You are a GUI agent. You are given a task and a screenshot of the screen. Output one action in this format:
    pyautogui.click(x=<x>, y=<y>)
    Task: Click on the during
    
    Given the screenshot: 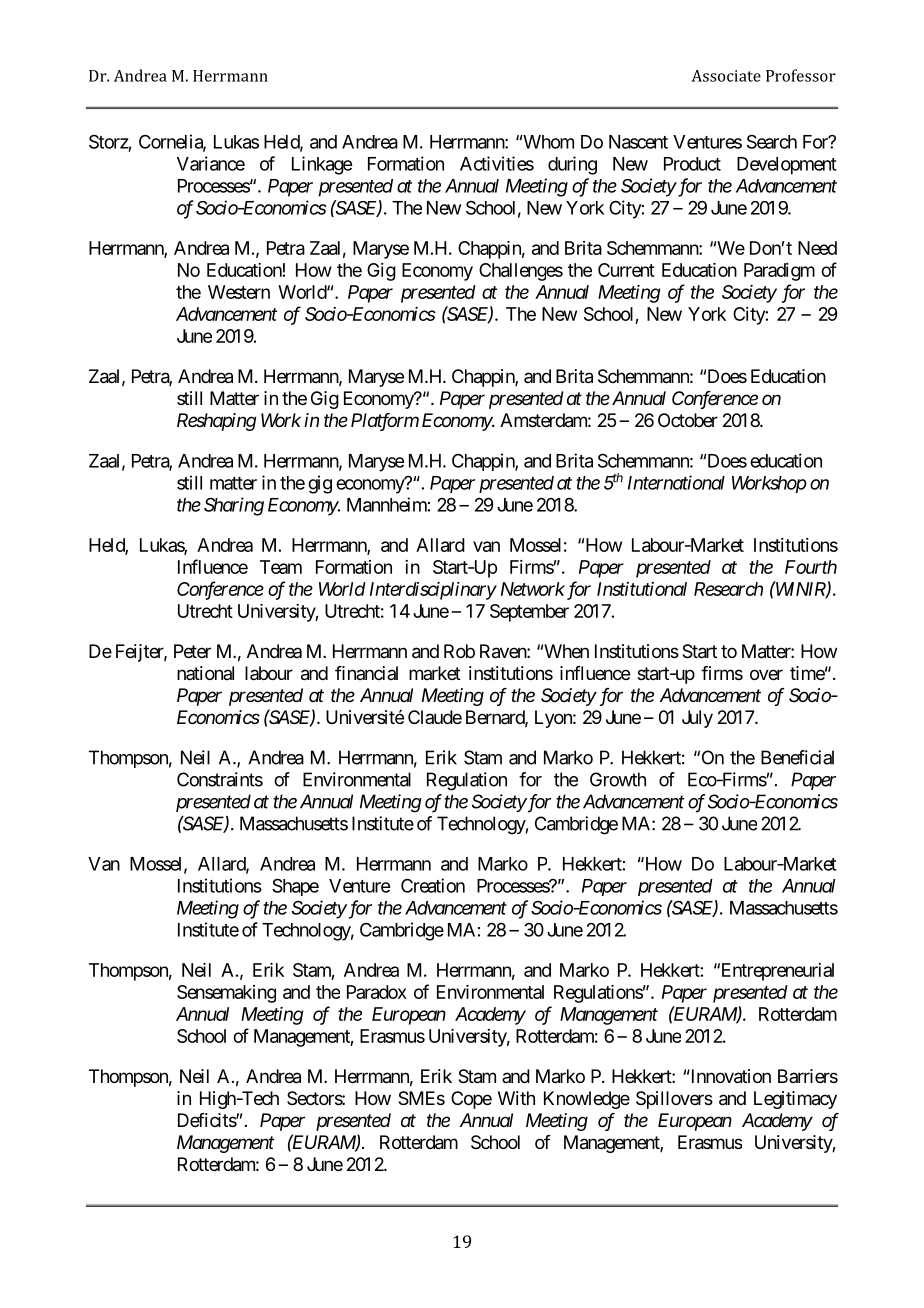 What is the action you would take?
    pyautogui.click(x=572, y=165)
